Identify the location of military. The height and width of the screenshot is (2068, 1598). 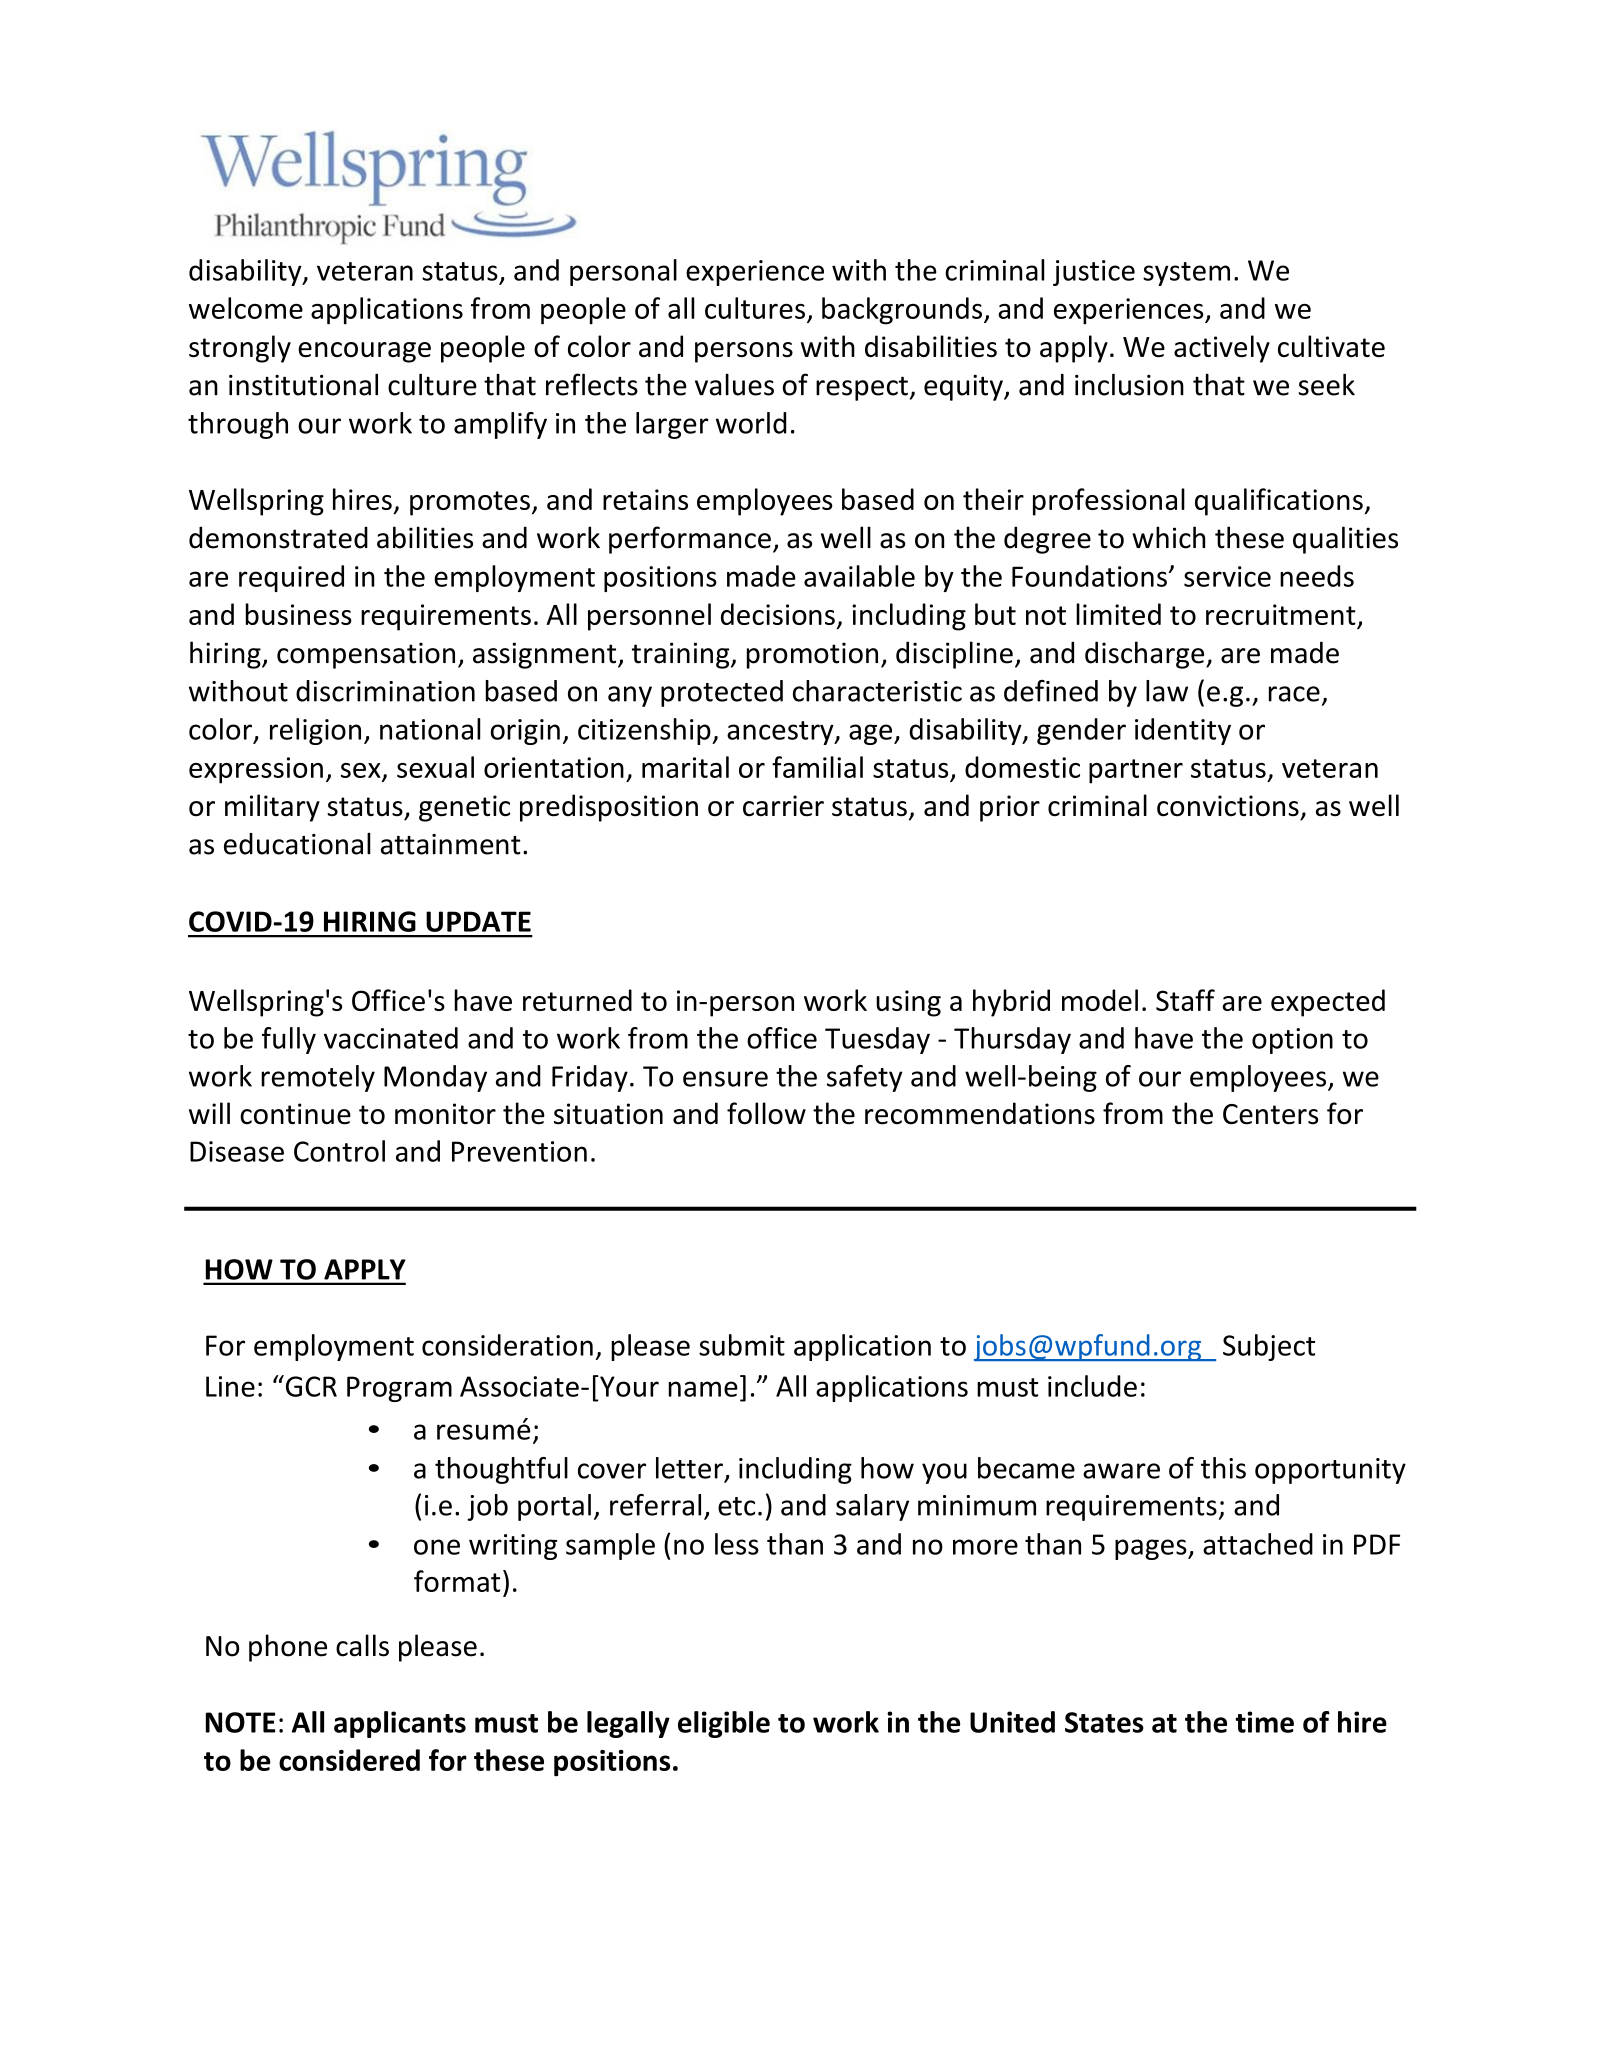
(272, 808).
